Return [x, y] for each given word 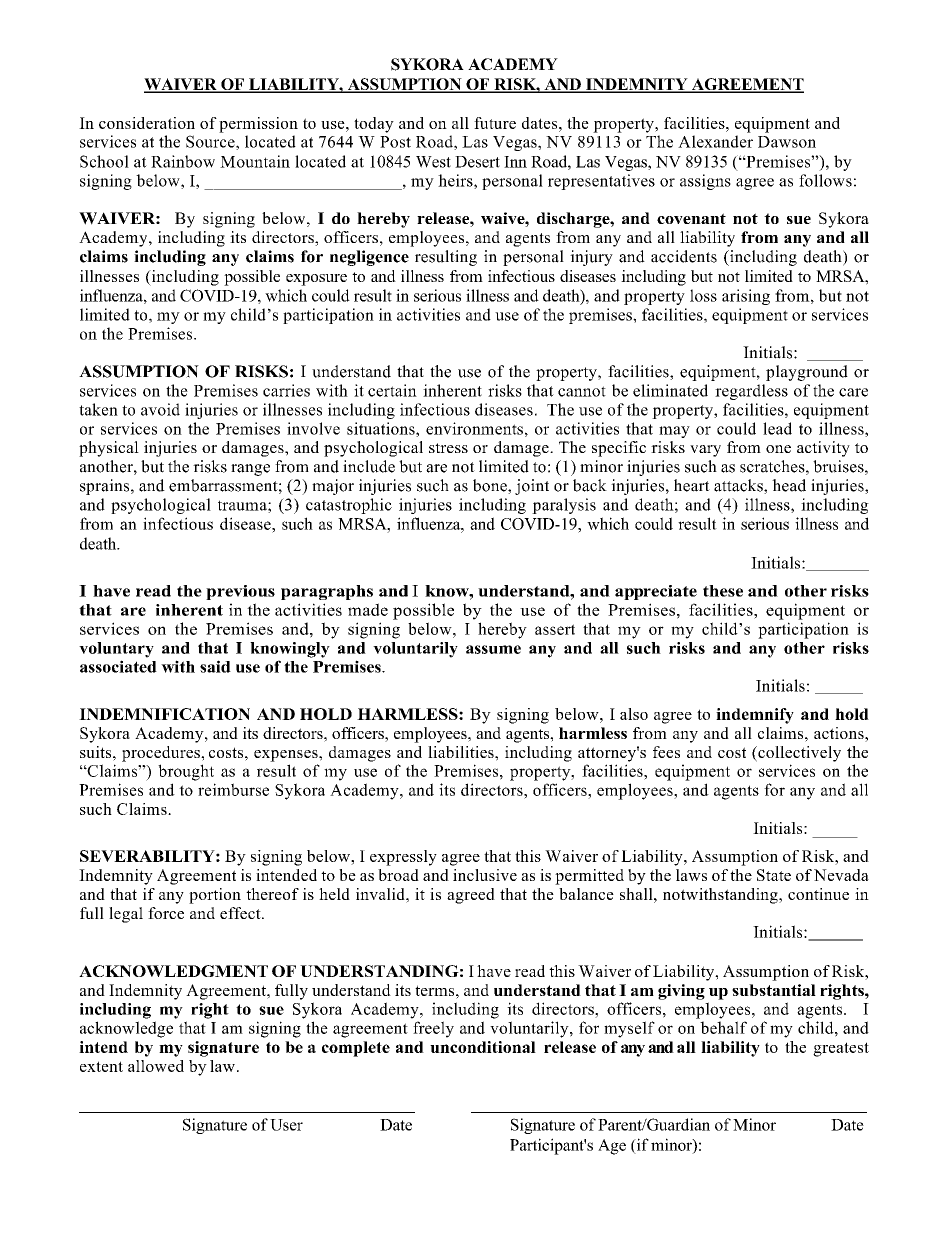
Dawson [787, 142]
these [723, 591]
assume [493, 649]
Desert [477, 162]
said [215, 666]
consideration [147, 123]
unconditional [483, 1047]
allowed [156, 1066]
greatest [841, 1049]
